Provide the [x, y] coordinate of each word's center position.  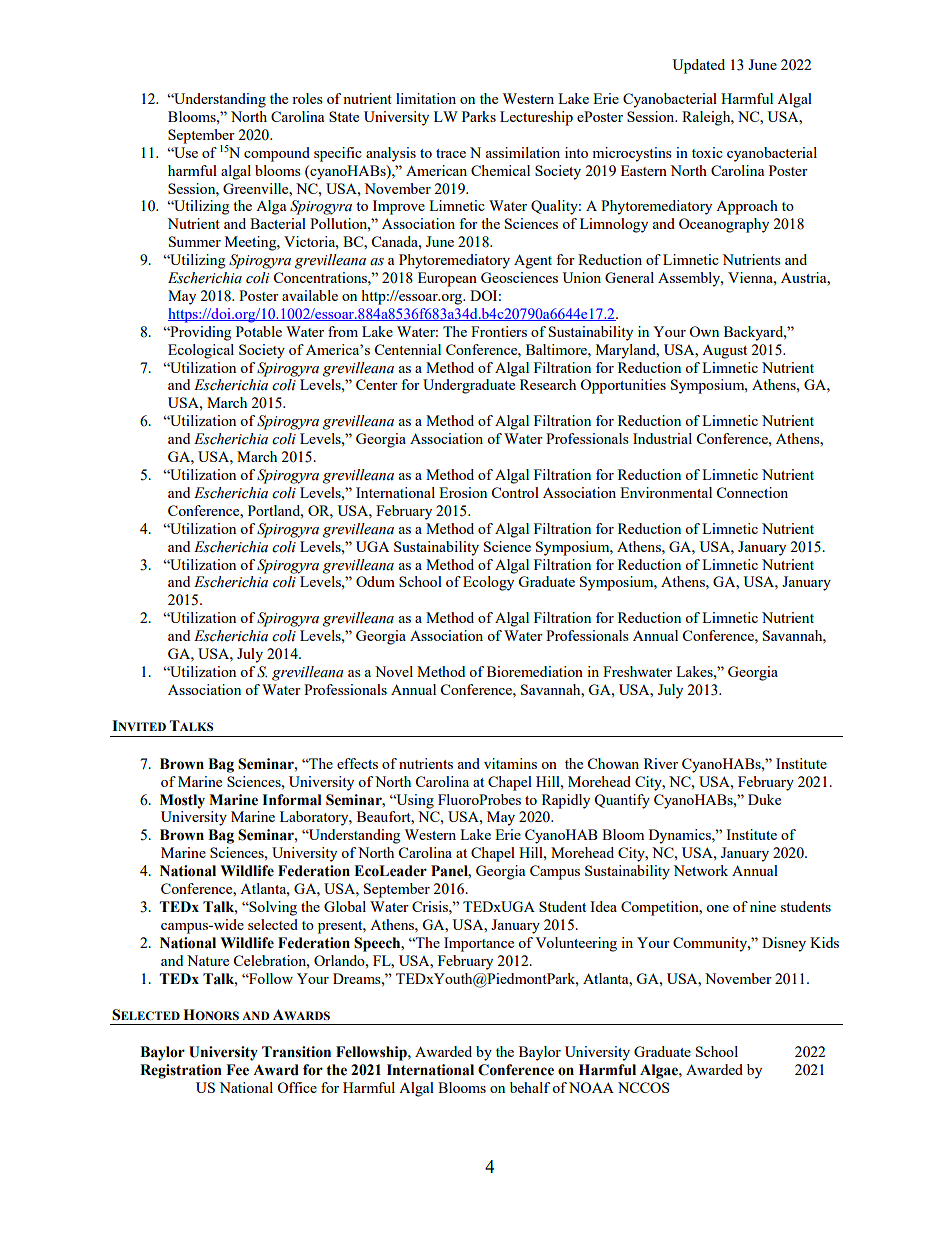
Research [548, 384]
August [724, 352]
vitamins [510, 763]
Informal [292, 800]
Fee [237, 1070]
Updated [698, 66]
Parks [479, 116]
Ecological [201, 351]
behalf [530, 1087]
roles [307, 98]
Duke [764, 799]
